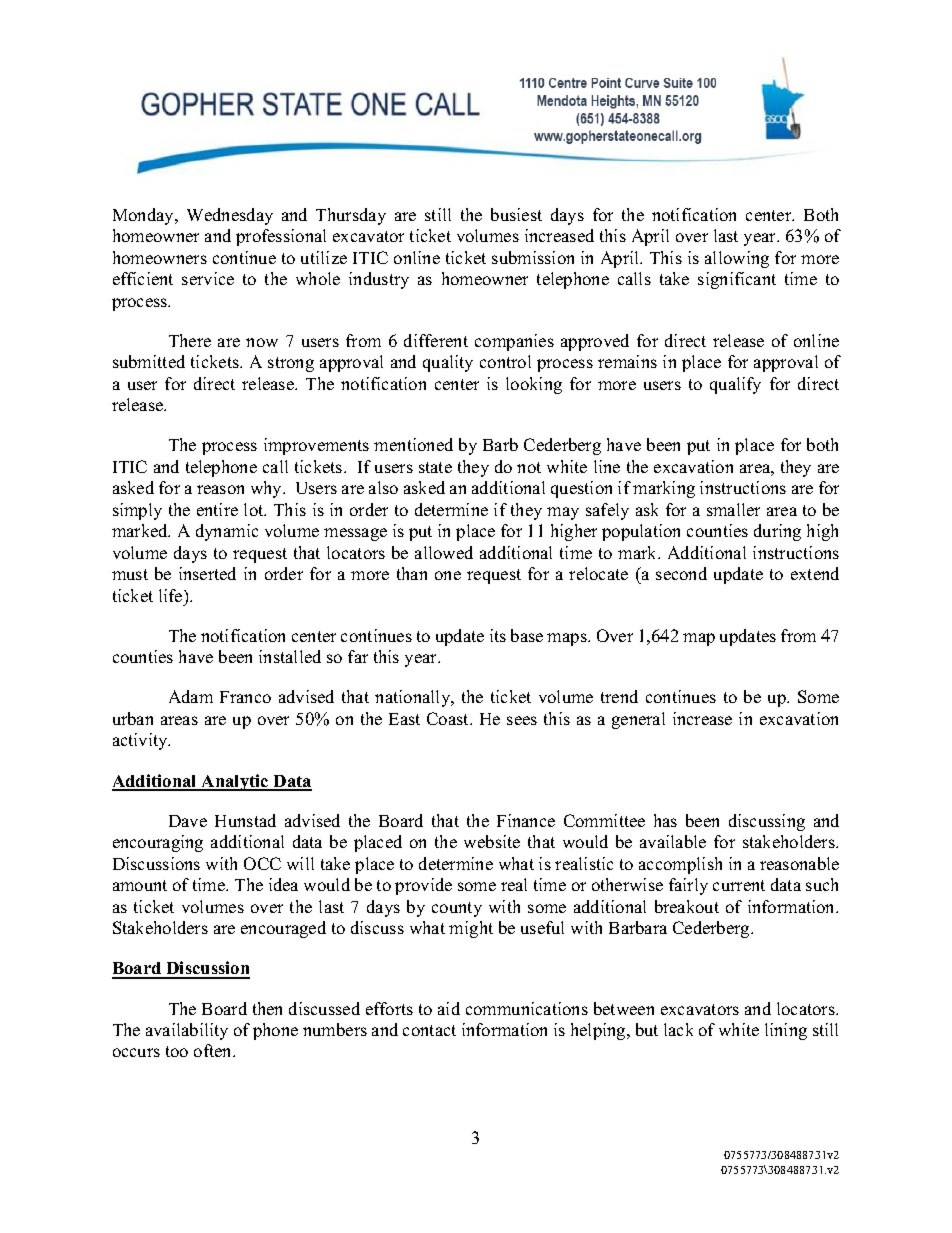 The width and height of the screenshot is (952, 1233). I want to click on its, so click(498, 635).
